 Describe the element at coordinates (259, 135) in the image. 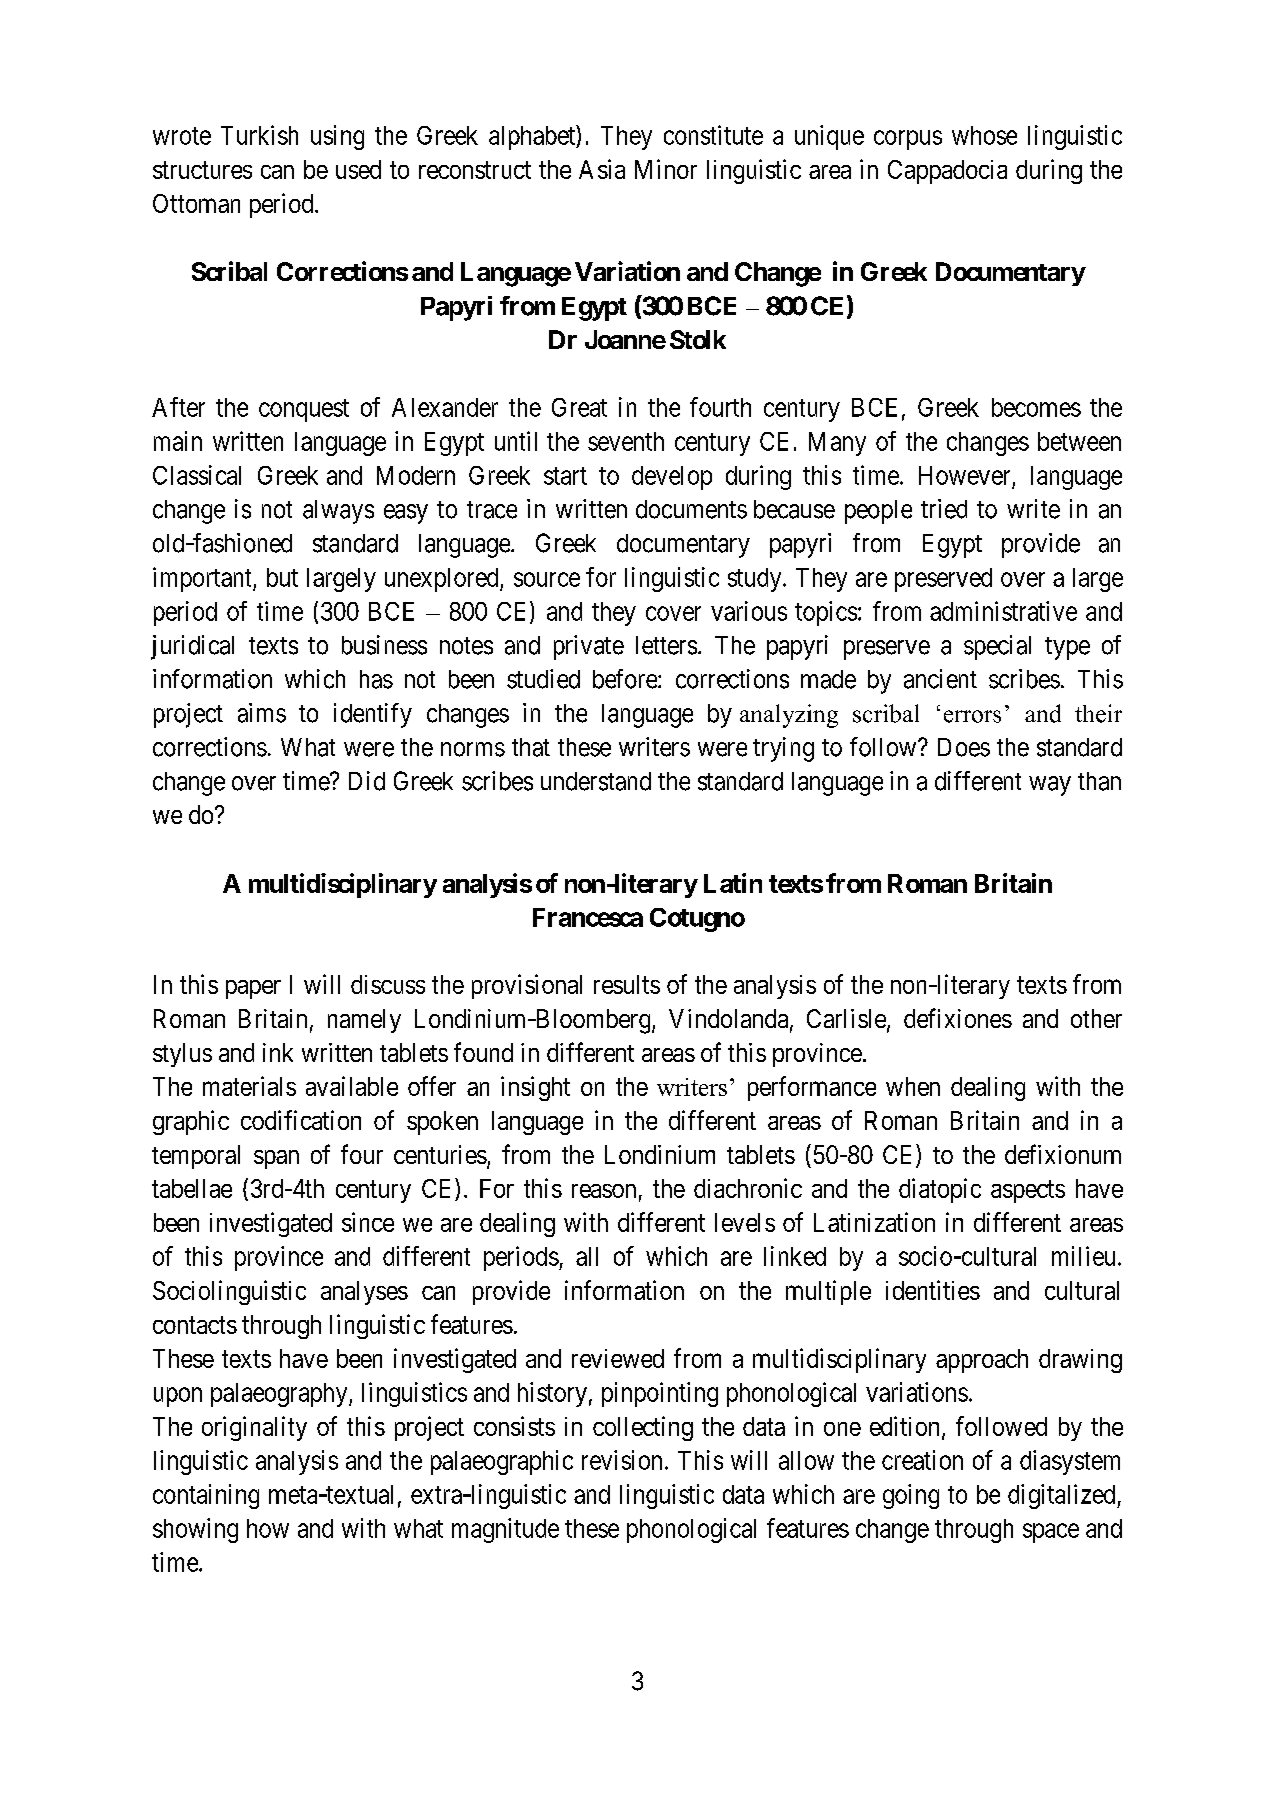

I see `Turkish` at that location.
